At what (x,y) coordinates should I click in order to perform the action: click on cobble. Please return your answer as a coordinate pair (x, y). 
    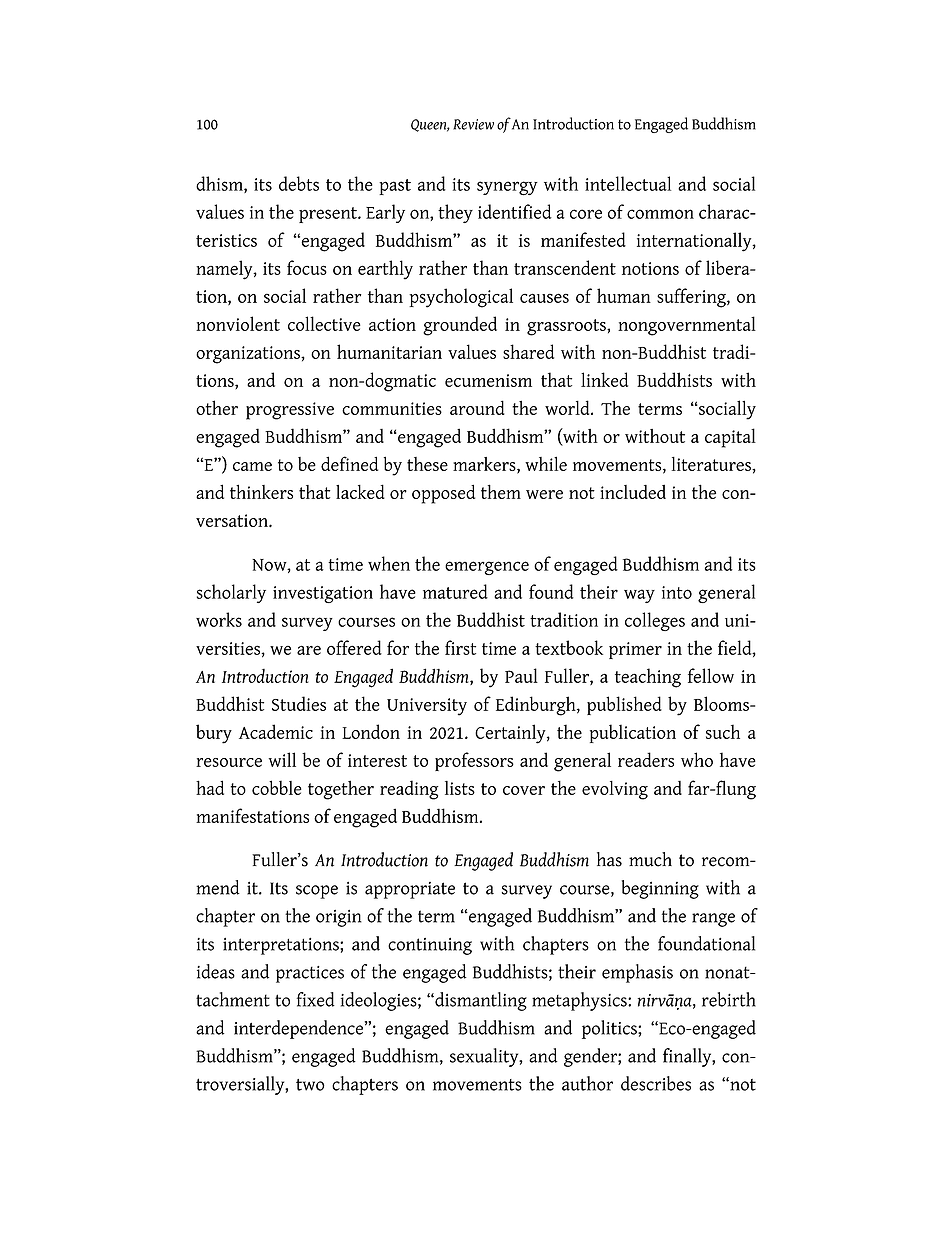
    Looking at the image, I should click on (277, 787).
